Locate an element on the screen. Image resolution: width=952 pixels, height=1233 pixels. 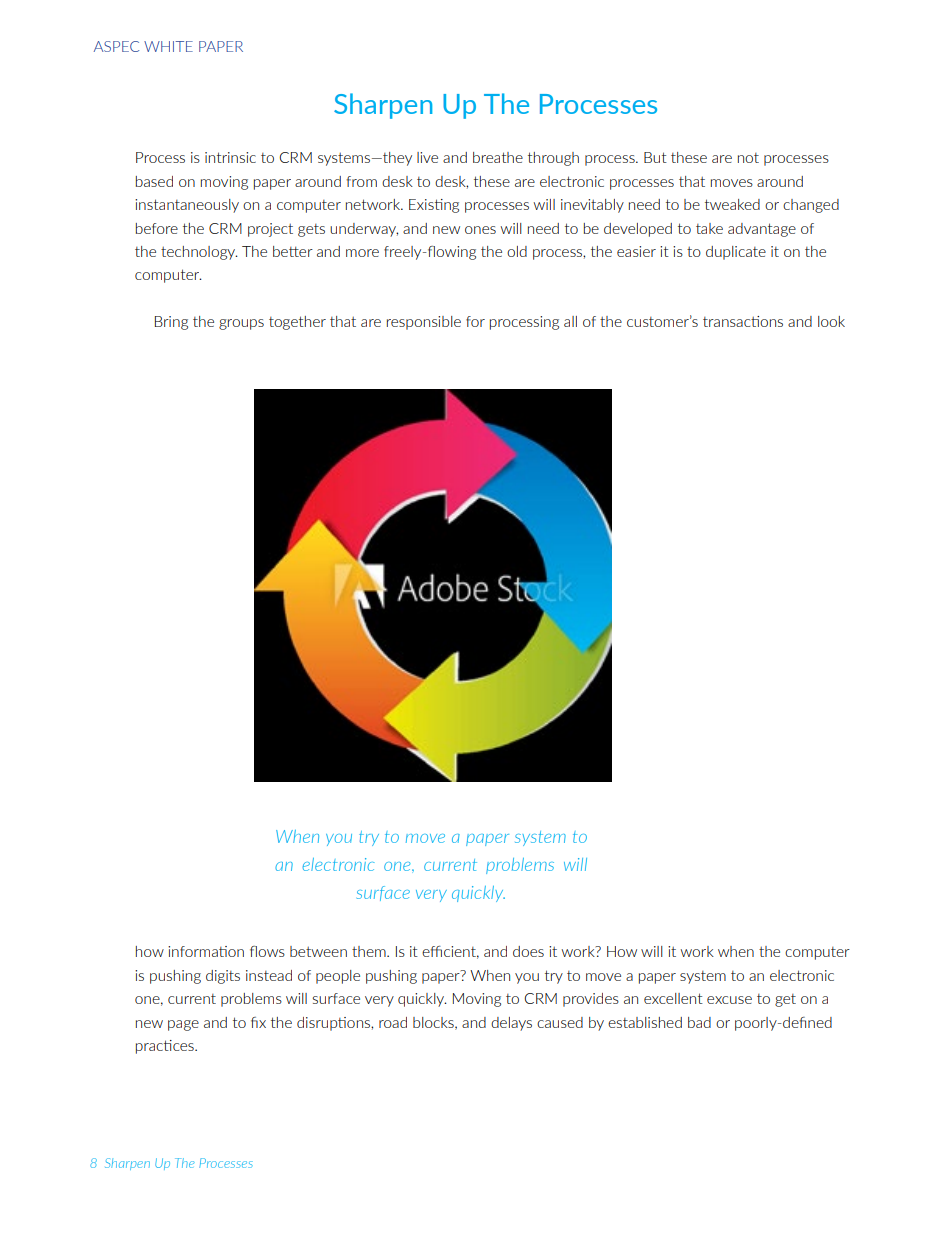
breathe is located at coordinates (498, 157).
